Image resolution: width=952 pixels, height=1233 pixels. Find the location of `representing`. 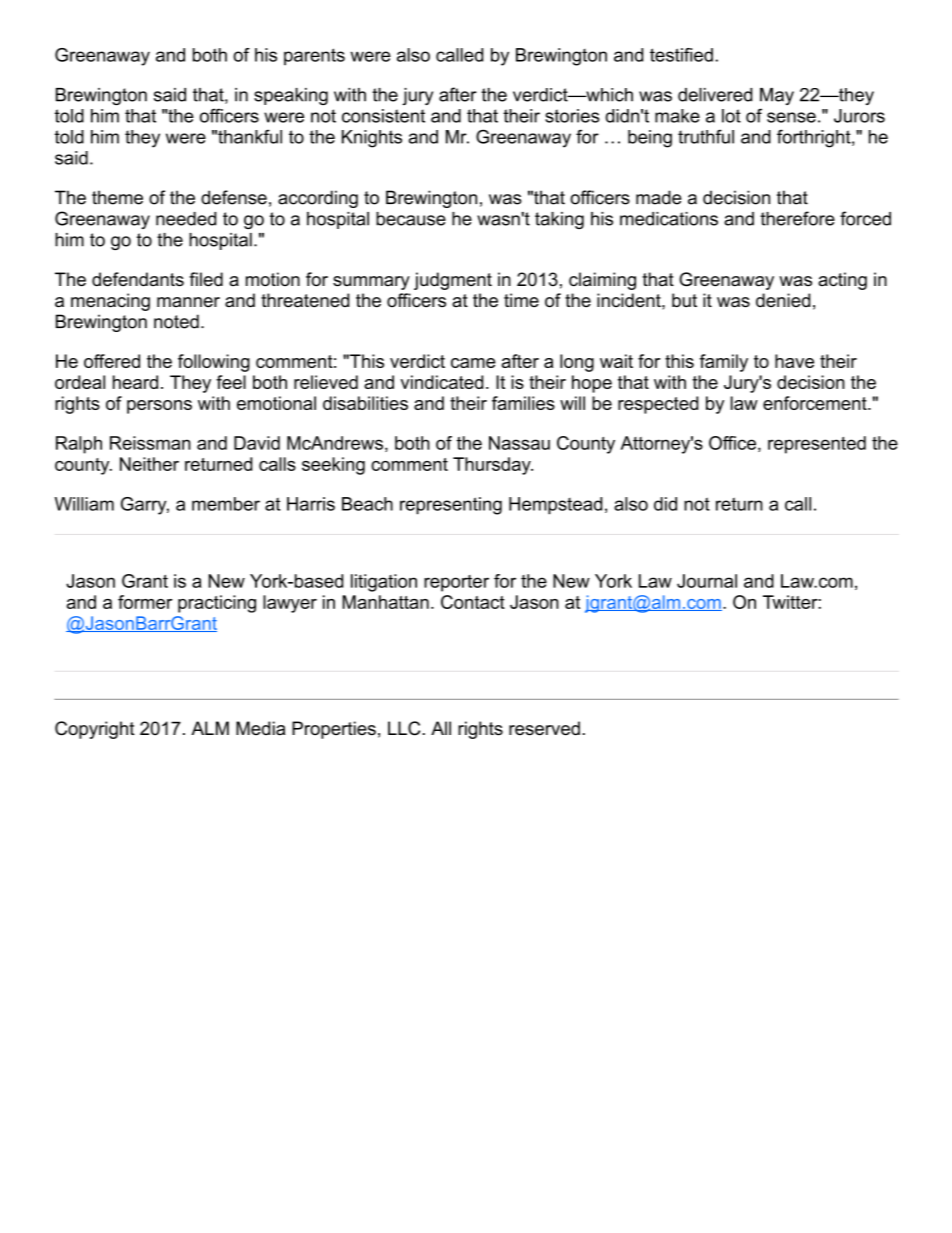

representing is located at coordinates (451, 506).
